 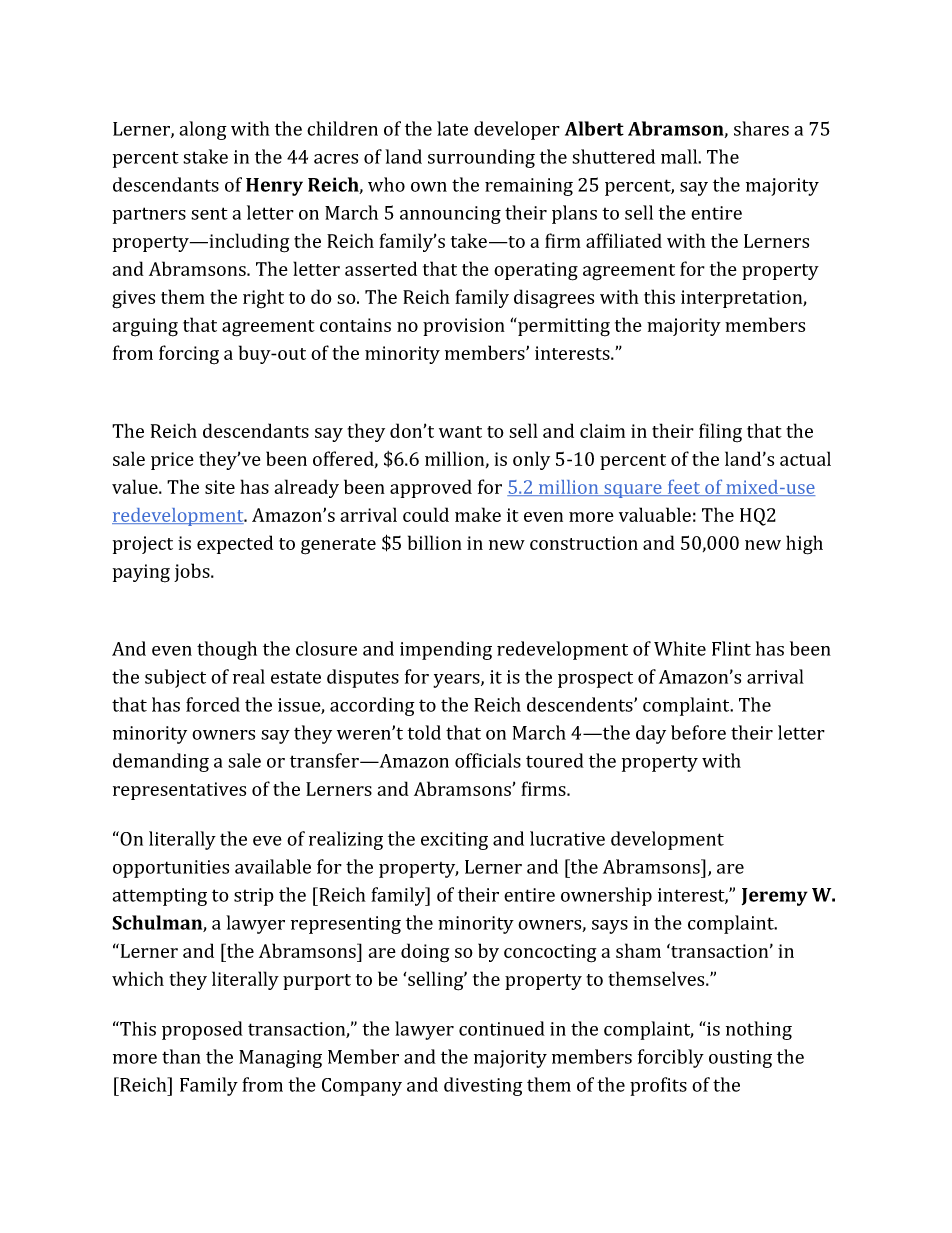 What do you see at coordinates (203, 130) in the screenshot?
I see `along` at bounding box center [203, 130].
